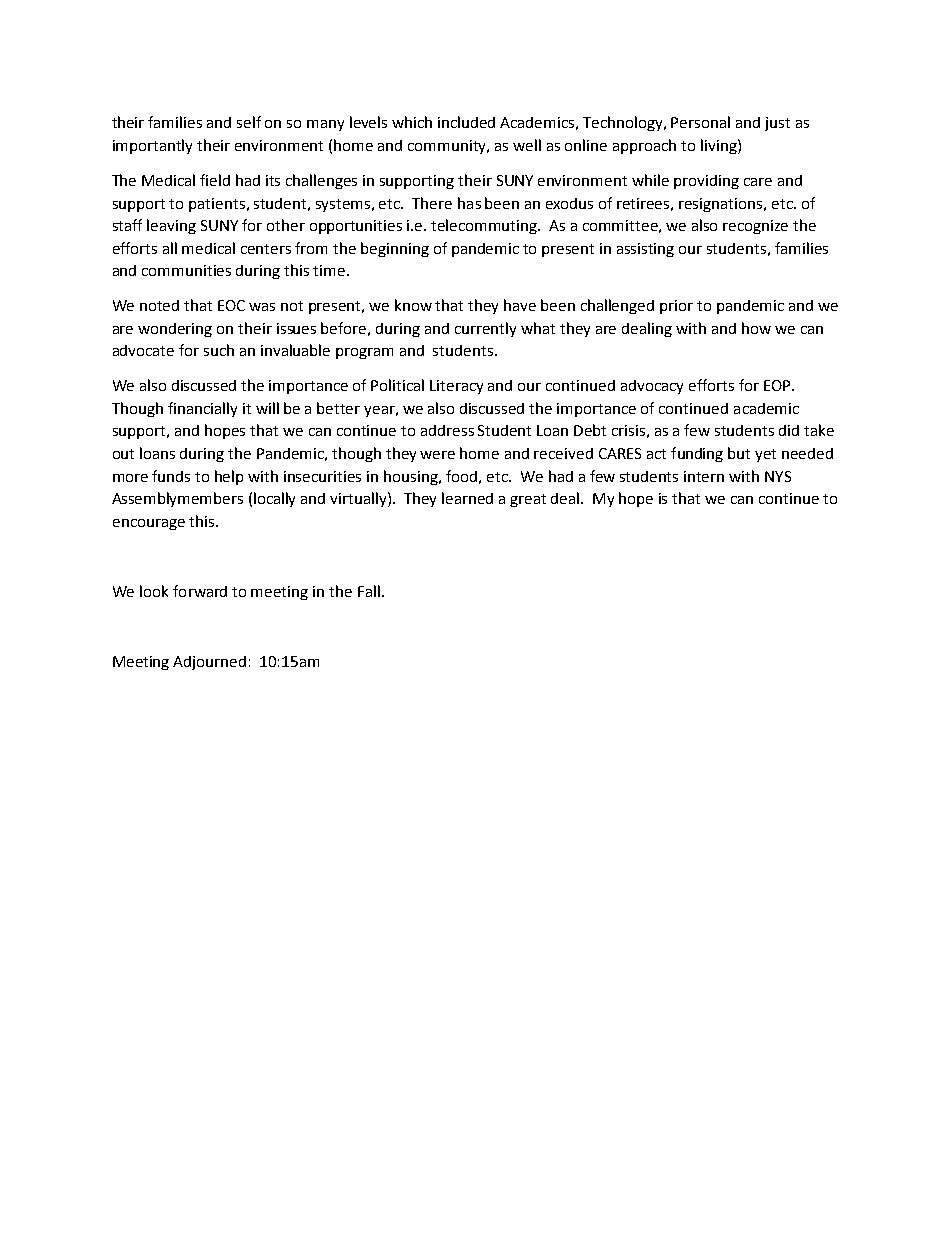 The image size is (952, 1233). What do you see at coordinates (704, 476) in the screenshot?
I see `intern` at bounding box center [704, 476].
